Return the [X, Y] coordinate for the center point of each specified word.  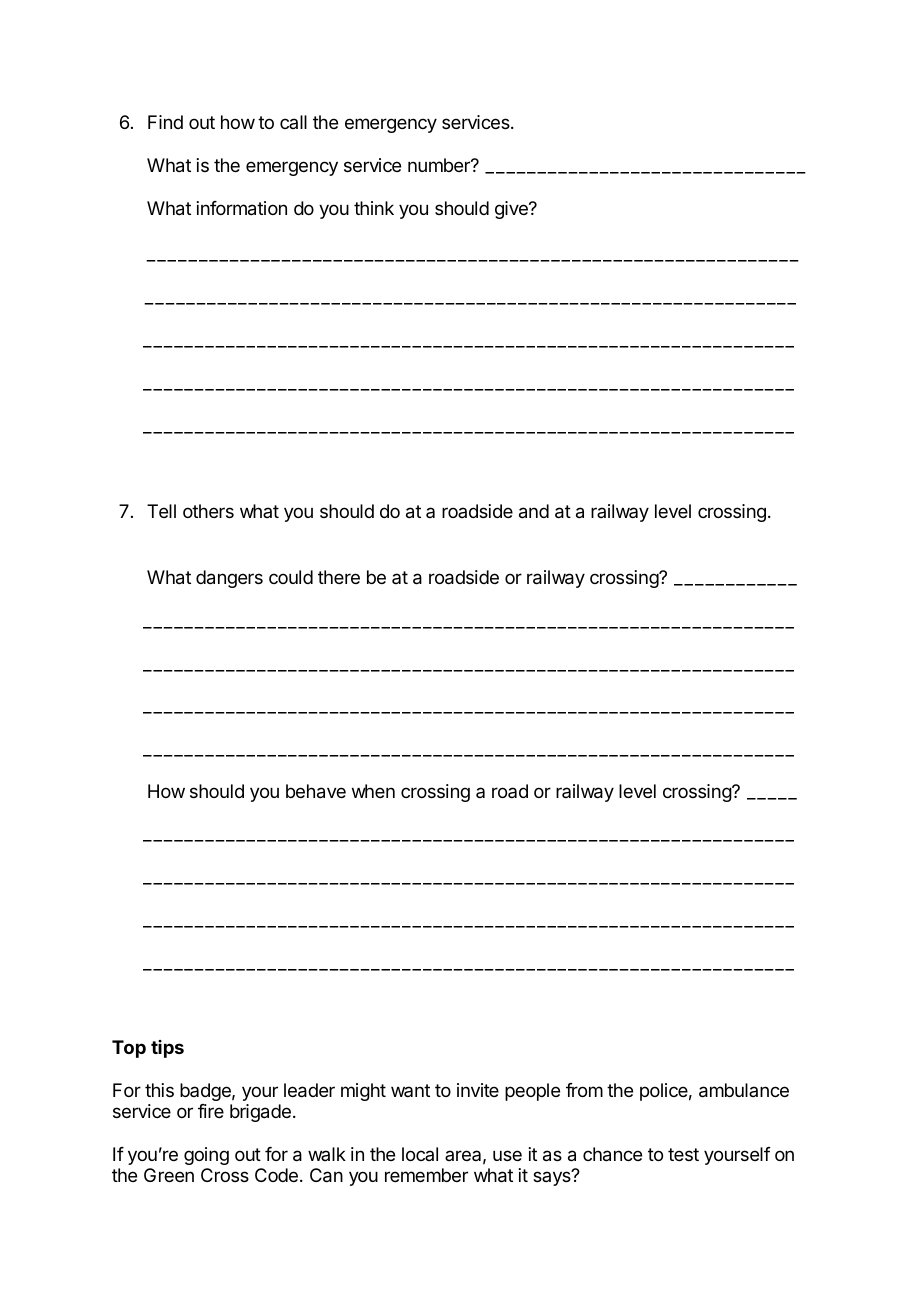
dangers [229, 579]
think [374, 208]
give [512, 210]
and [534, 511]
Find [165, 122]
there [339, 577]
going [206, 1156]
